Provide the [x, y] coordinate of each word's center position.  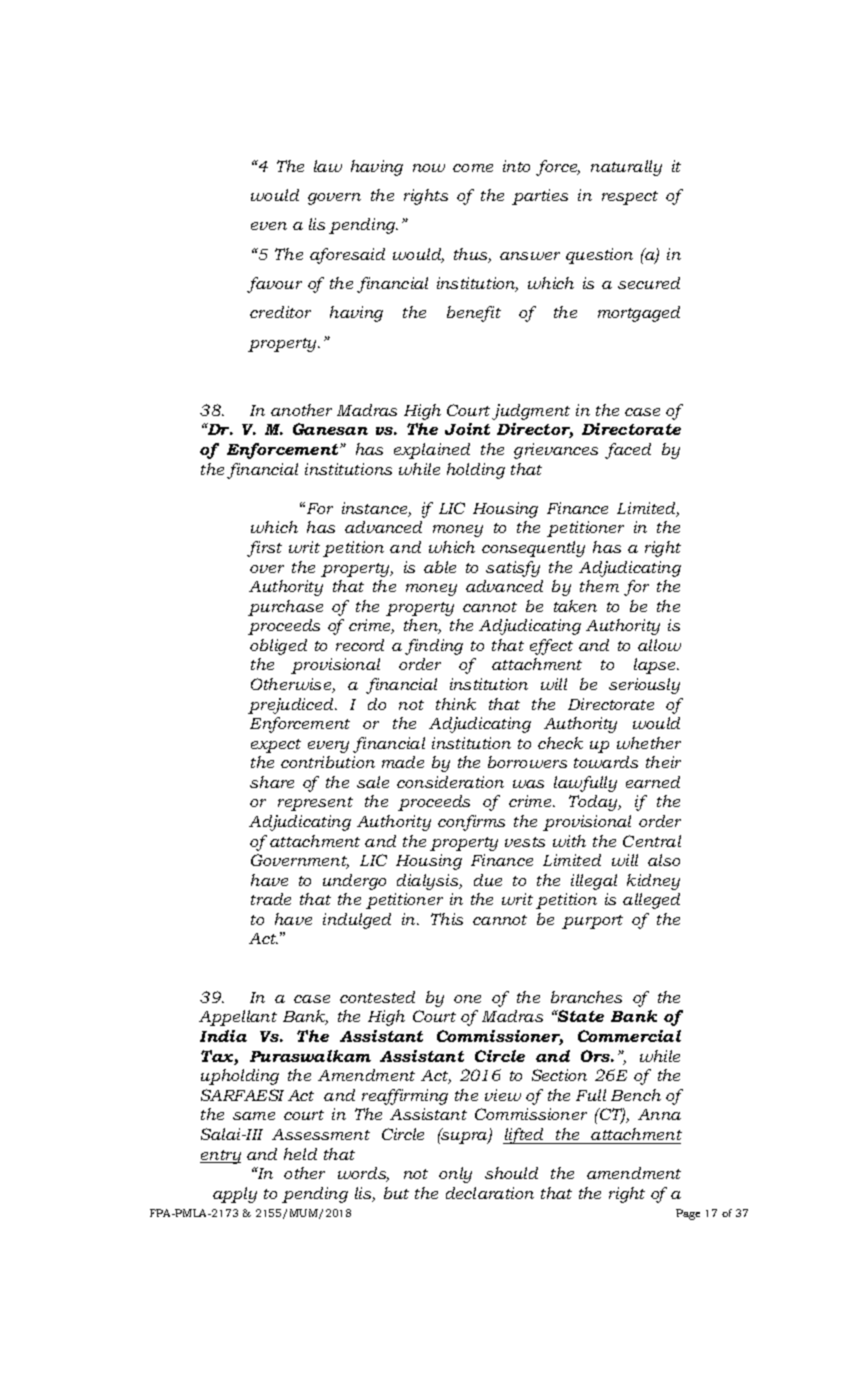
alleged [651, 901]
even [269, 226]
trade [271, 899]
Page [688, 1214]
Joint [467, 429]
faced [628, 451]
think [456, 704]
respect [630, 198]
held [300, 1154]
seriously [644, 686]
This [447, 919]
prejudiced [292, 706]
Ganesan [330, 429]
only [455, 1175]
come [473, 168]
